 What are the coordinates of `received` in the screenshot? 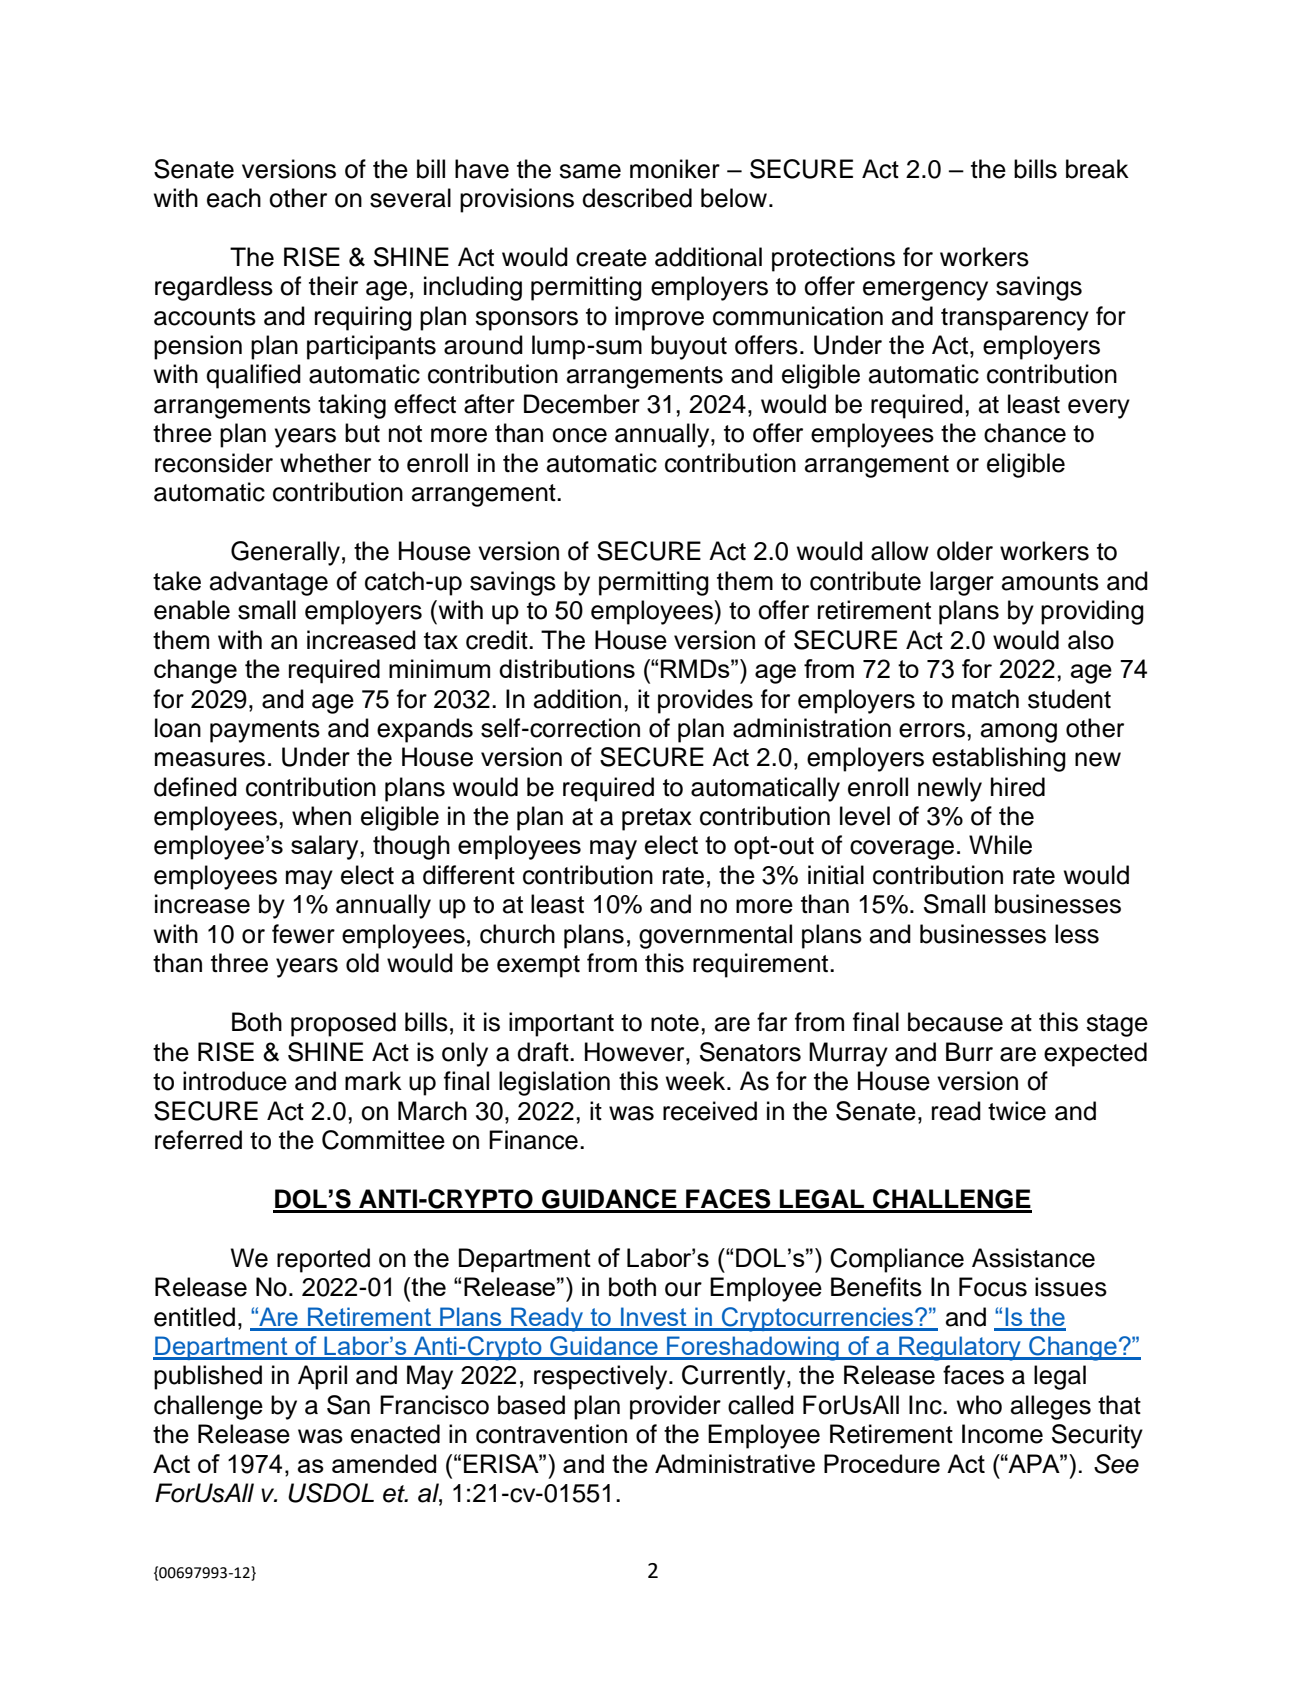 It's located at (710, 1111).
